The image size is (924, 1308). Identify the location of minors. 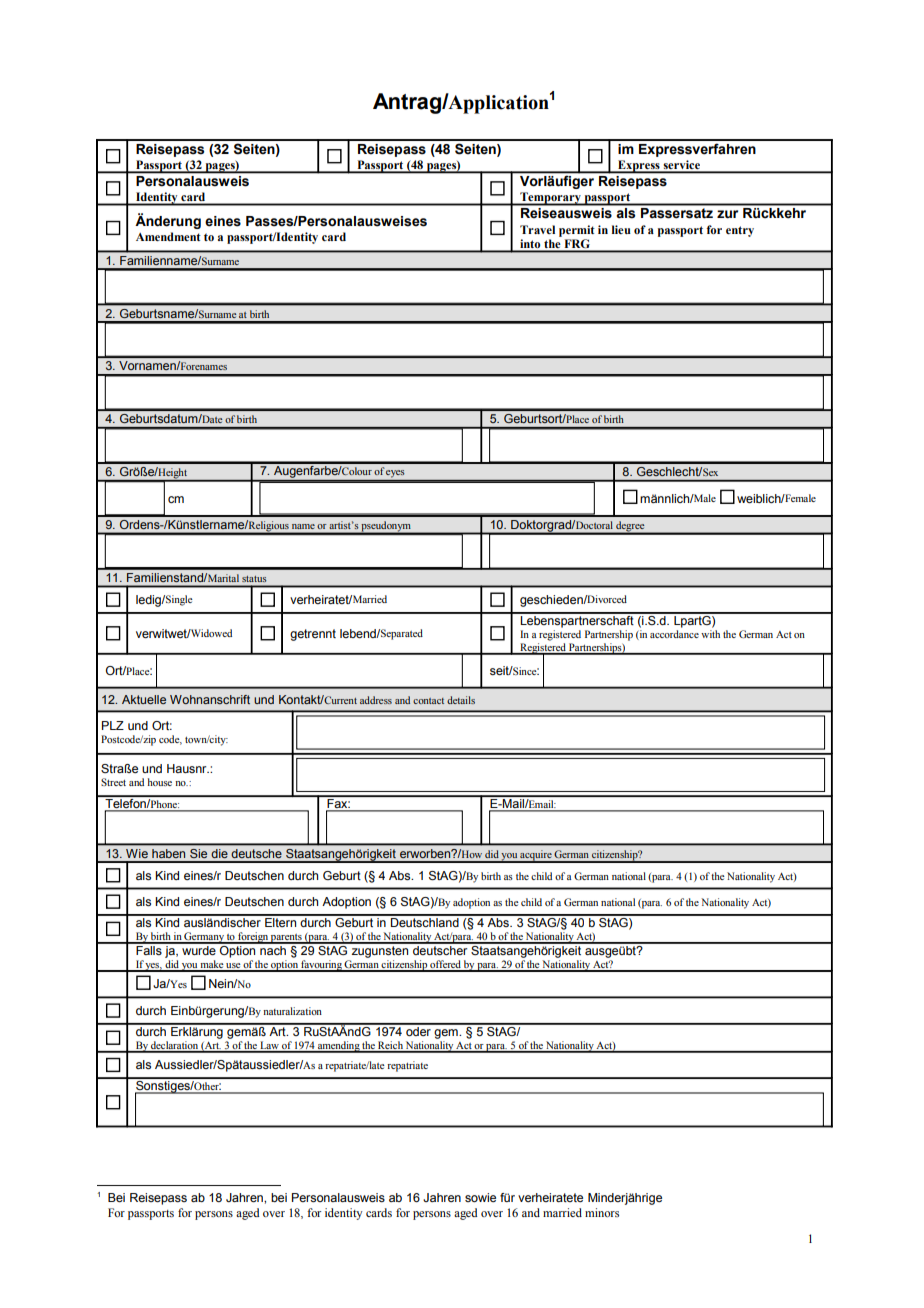
(602, 1212).
